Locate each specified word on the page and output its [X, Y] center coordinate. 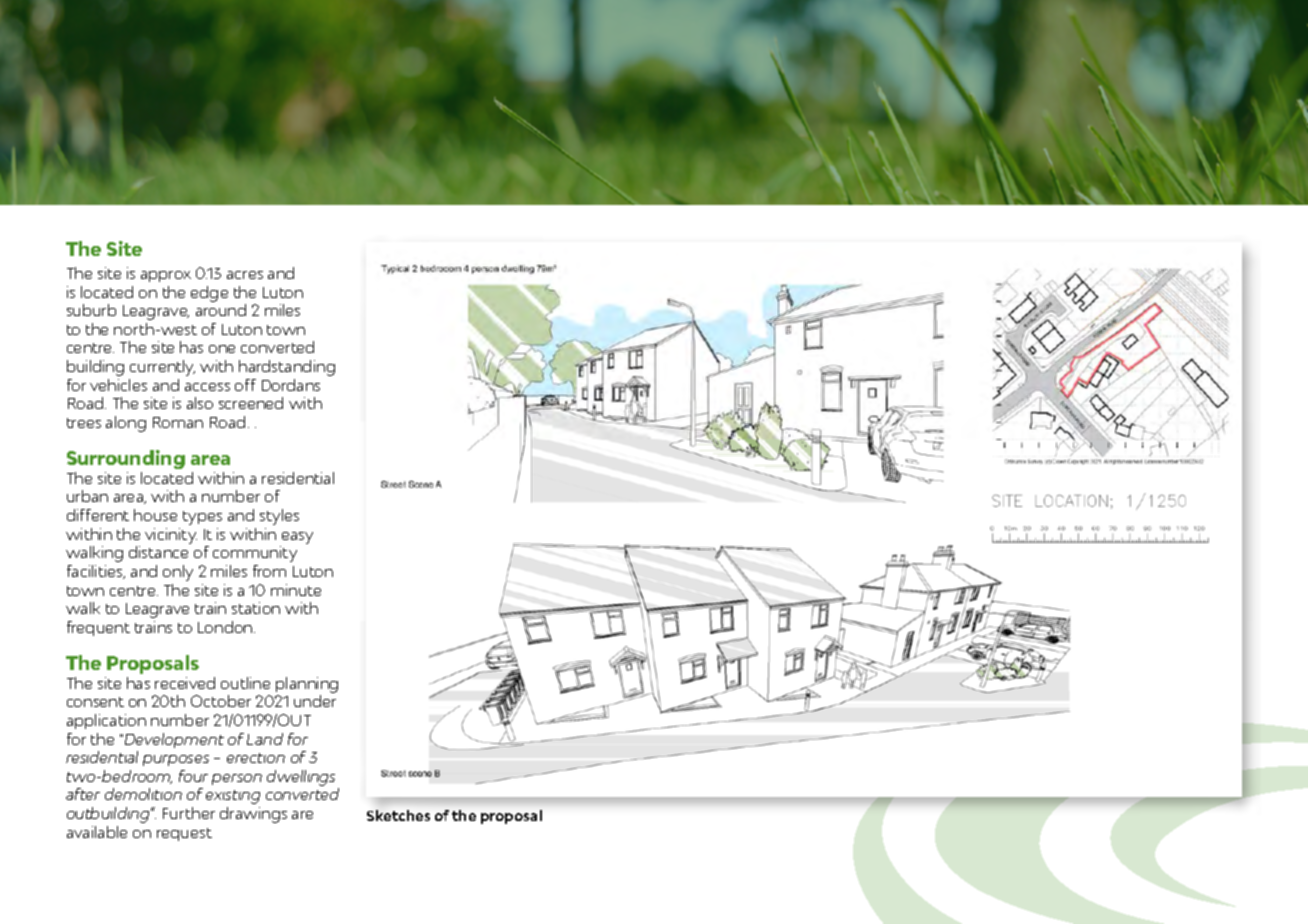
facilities [96, 572]
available [97, 832]
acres [245, 275]
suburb [91, 310]
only [178, 573]
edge [209, 294]
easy [297, 538]
